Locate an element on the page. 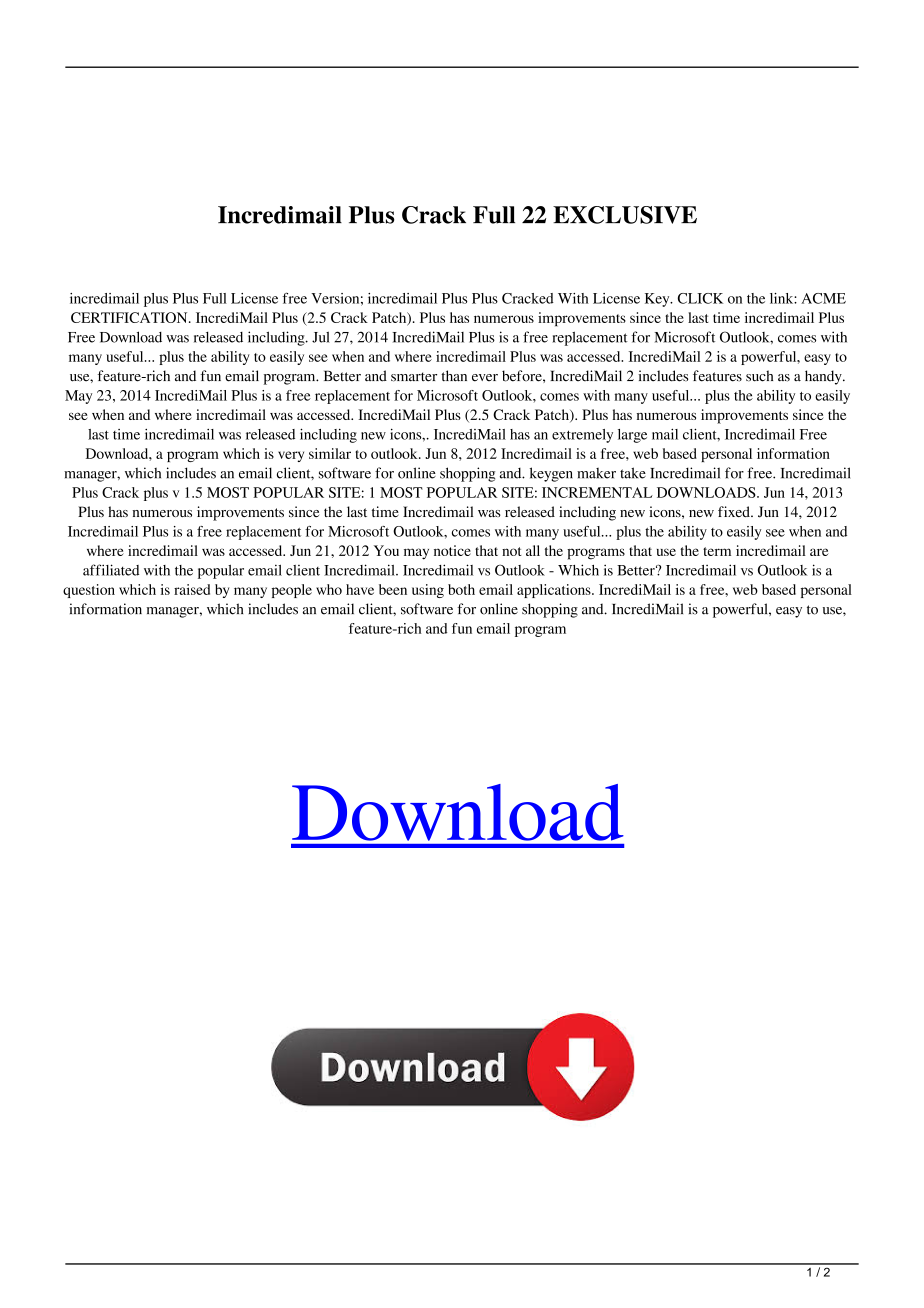 The image size is (924, 1308). CERTIFICATION is located at coordinates (130, 317).
